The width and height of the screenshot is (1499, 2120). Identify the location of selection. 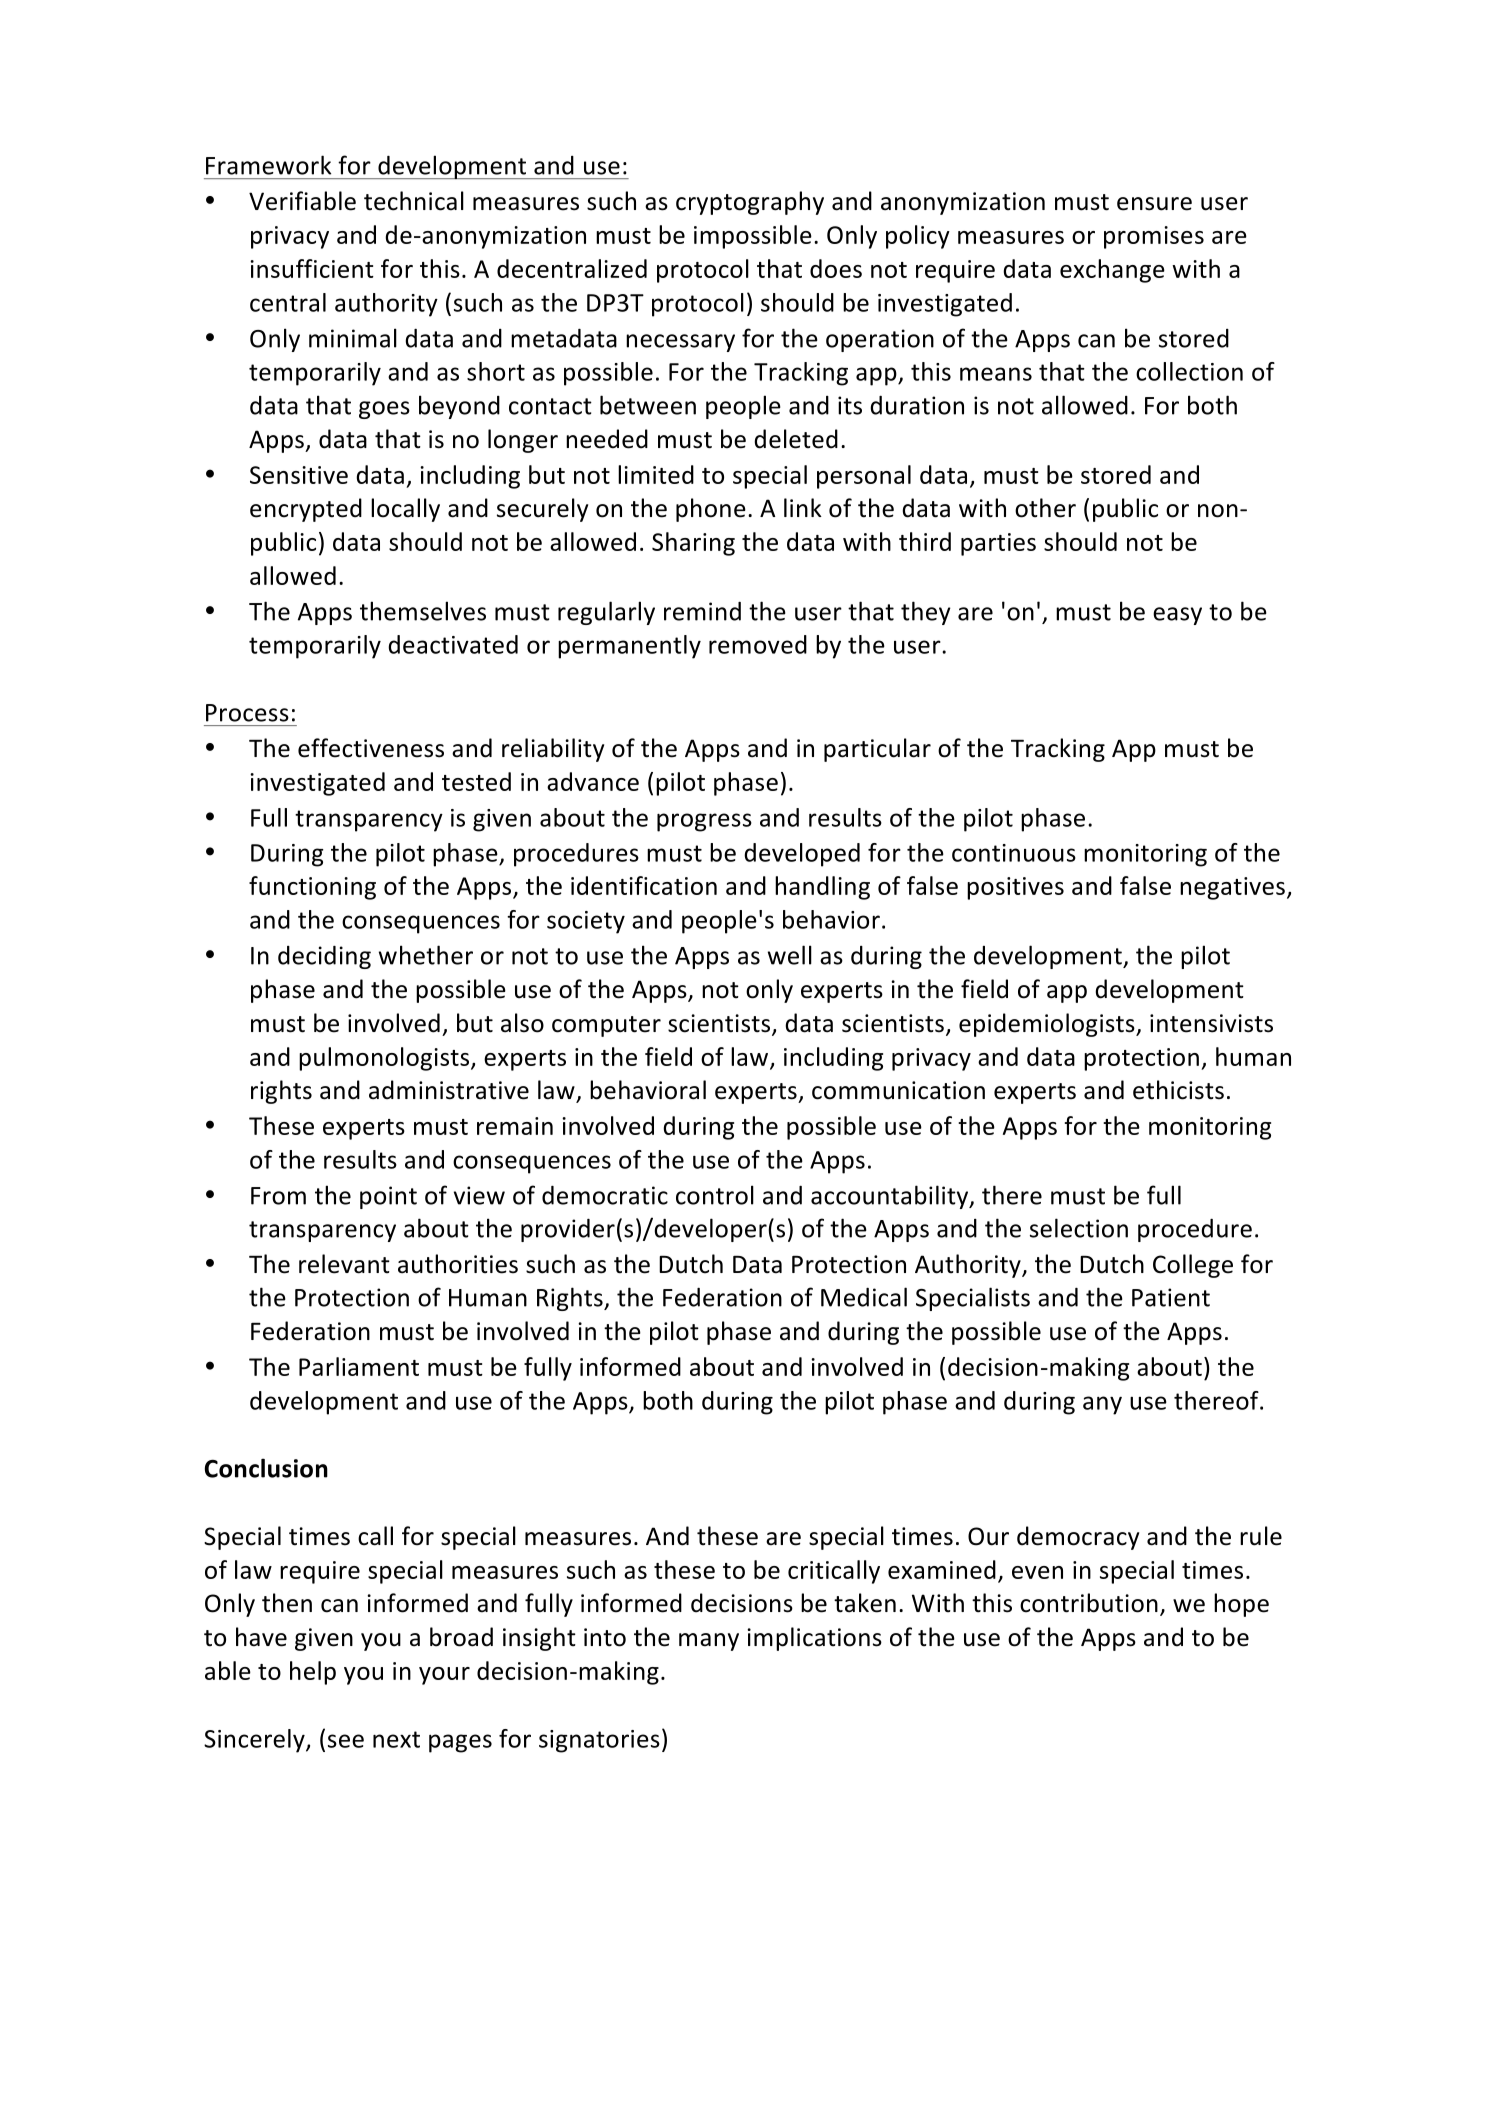
(1079, 1228).
